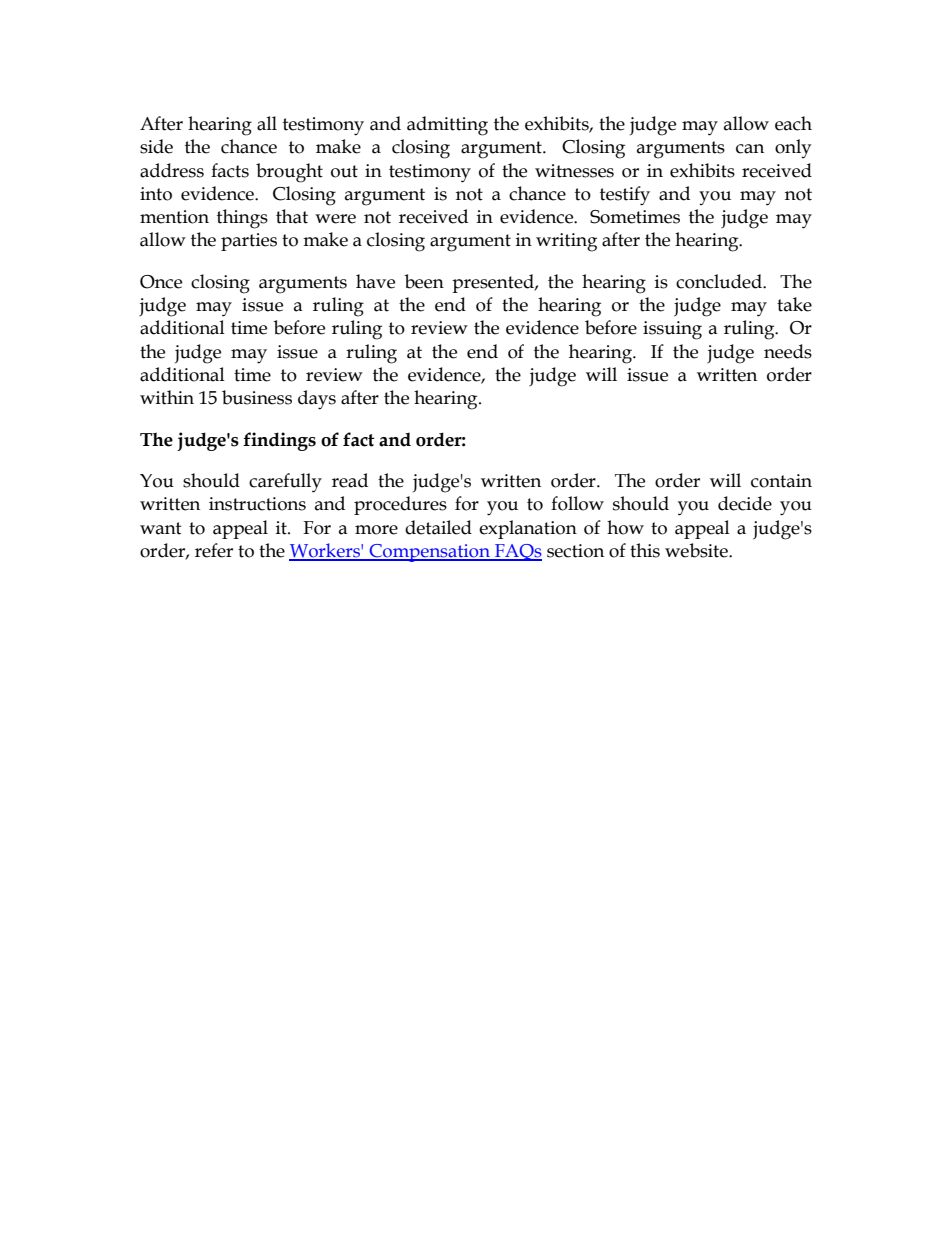 This screenshot has height=1233, width=952. I want to click on needs, so click(788, 351).
